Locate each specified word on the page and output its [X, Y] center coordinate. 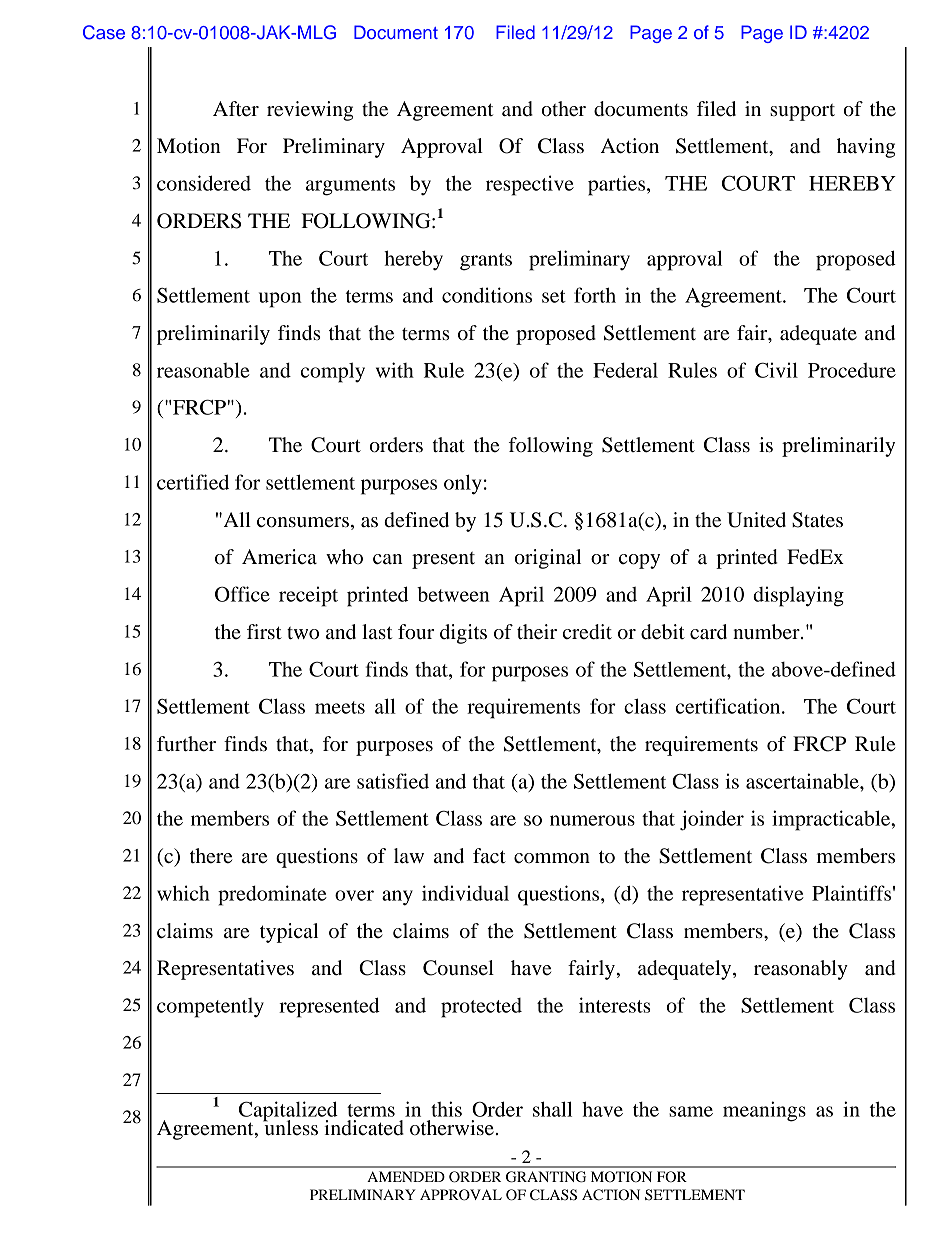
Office [242, 594]
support [802, 112]
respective [530, 185]
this [446, 1109]
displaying [798, 596]
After [236, 109]
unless [290, 1127]
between [453, 594]
